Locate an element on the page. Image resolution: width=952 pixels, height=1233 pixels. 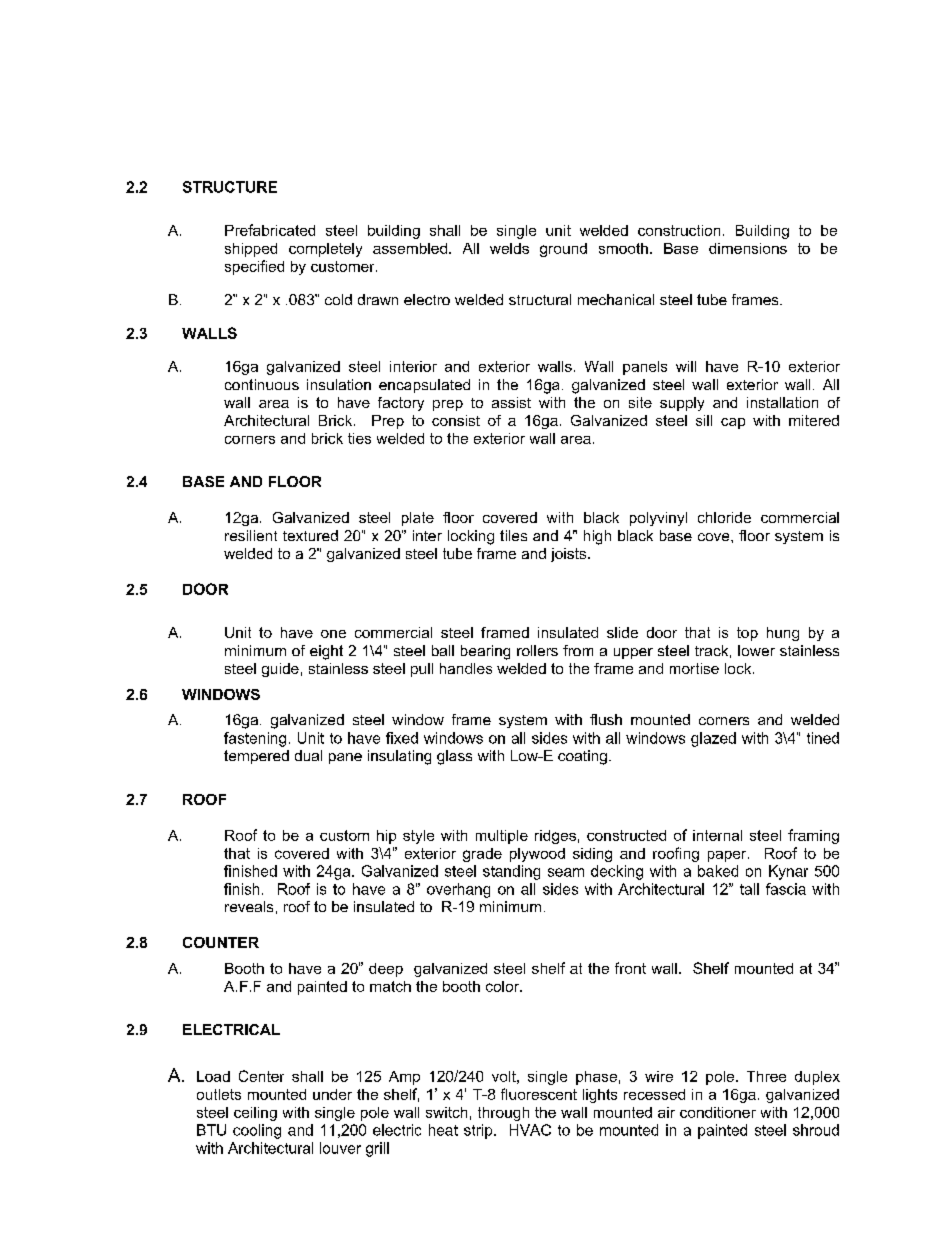
Prefabricated is located at coordinates (270, 230).
